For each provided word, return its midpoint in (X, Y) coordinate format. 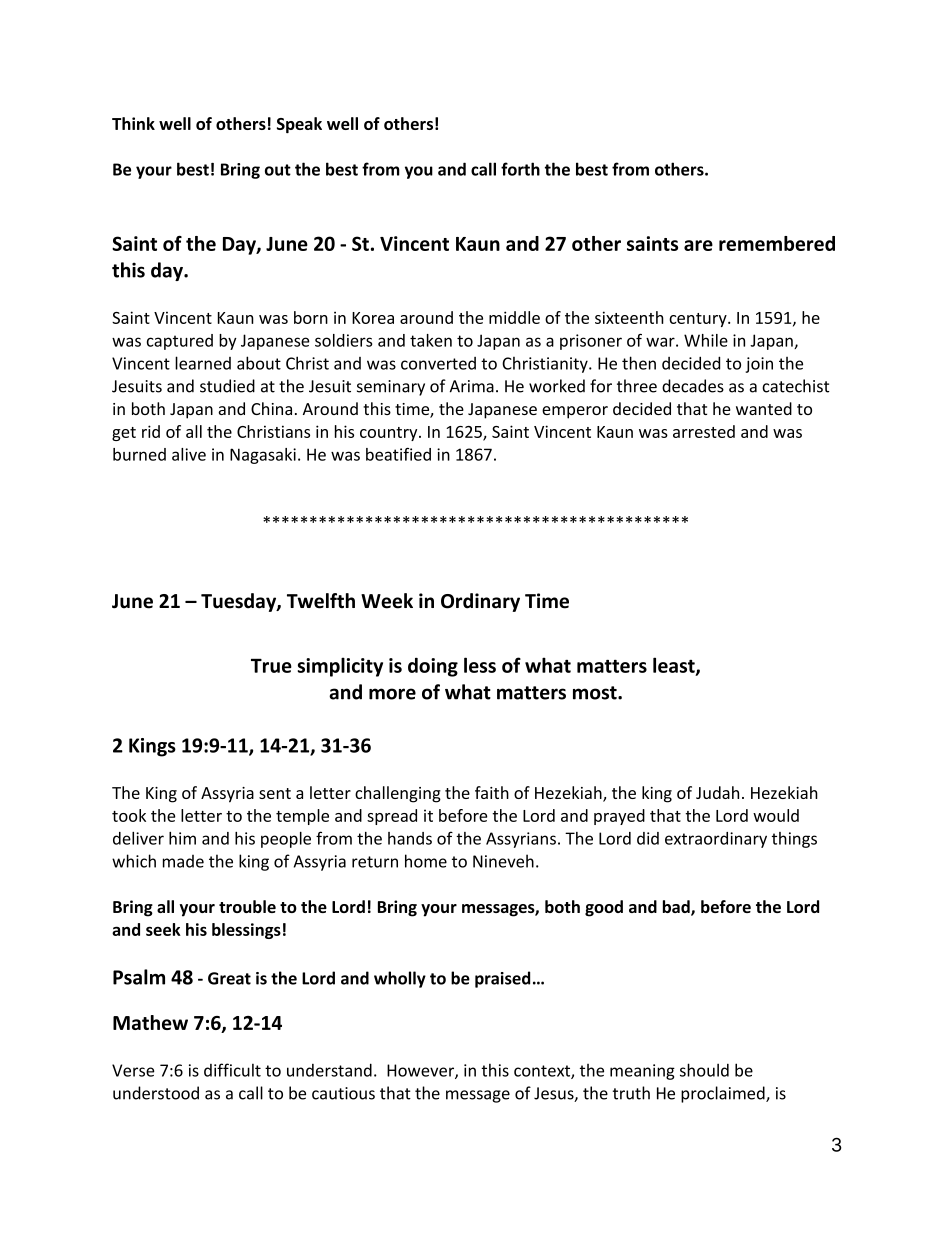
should (704, 1070)
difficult (232, 1070)
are (698, 245)
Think (133, 123)
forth (520, 169)
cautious (343, 1093)
